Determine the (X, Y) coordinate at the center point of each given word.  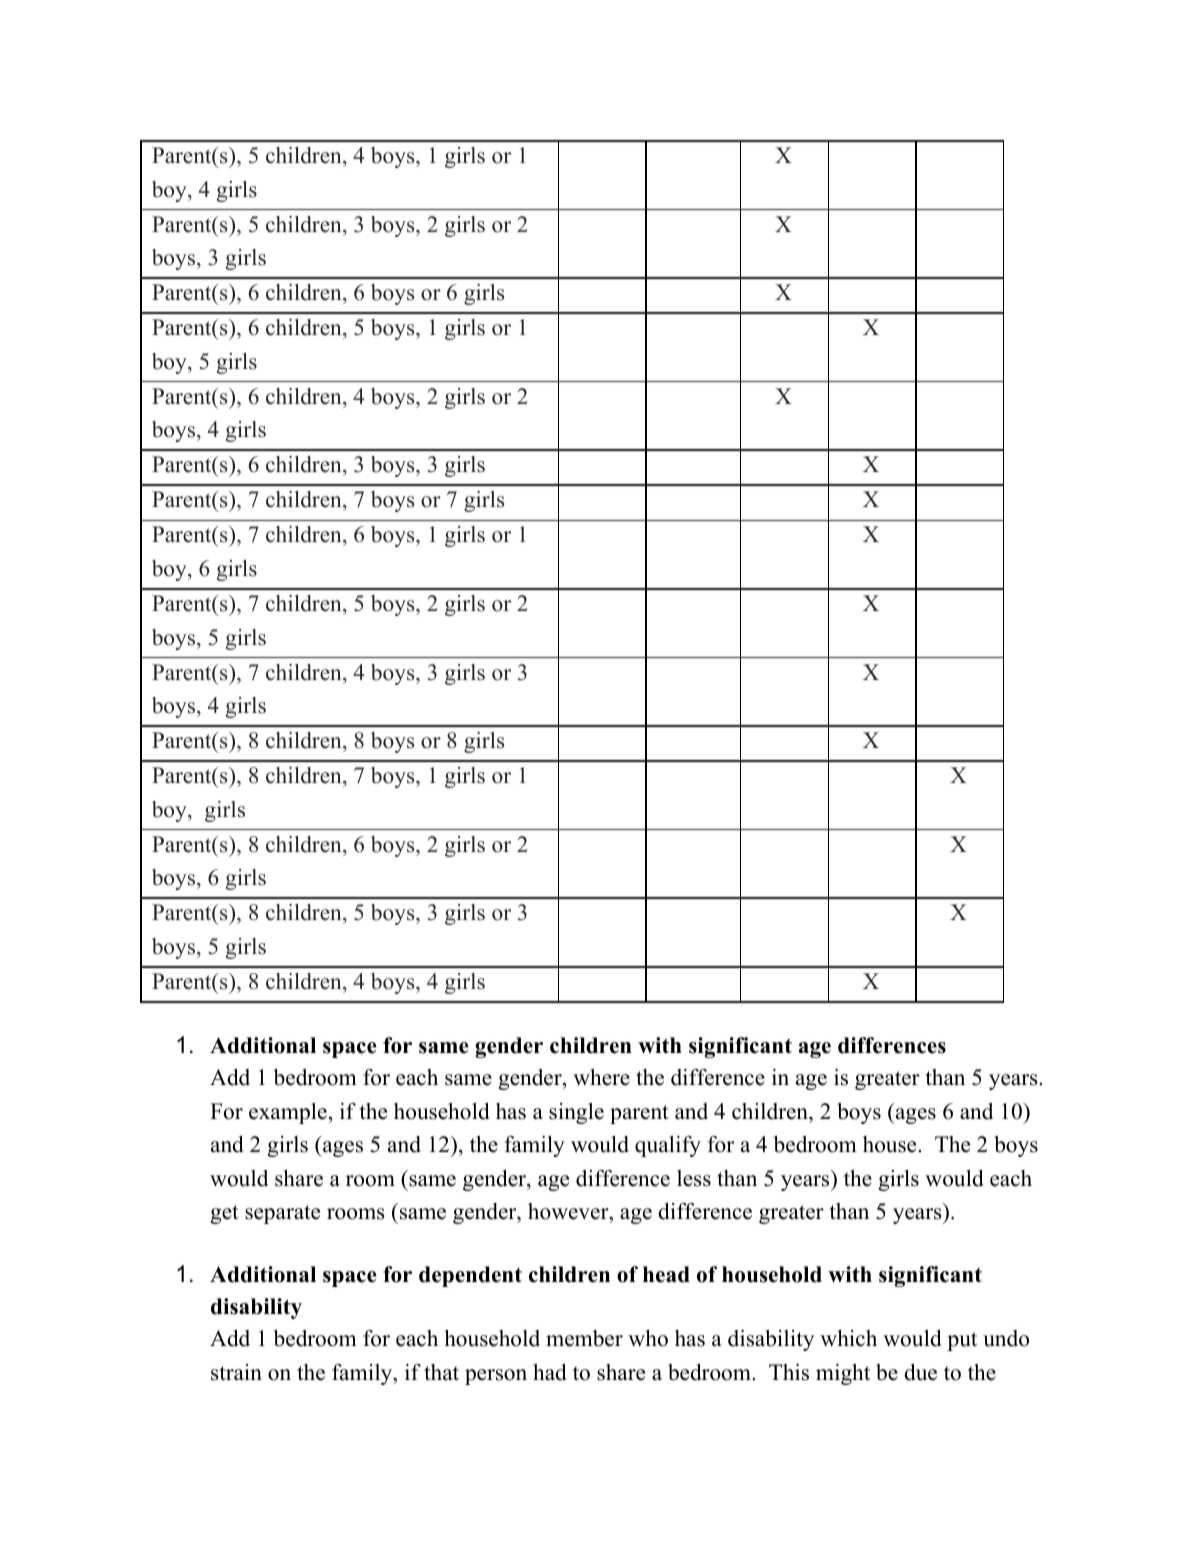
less (694, 1178)
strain (236, 1372)
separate (282, 1214)
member (584, 1338)
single (576, 1113)
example (288, 1113)
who (648, 1338)
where (601, 1077)
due (920, 1372)
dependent (470, 1276)
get (224, 1214)
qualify (668, 1146)
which (848, 1338)
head (666, 1274)
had (550, 1372)
